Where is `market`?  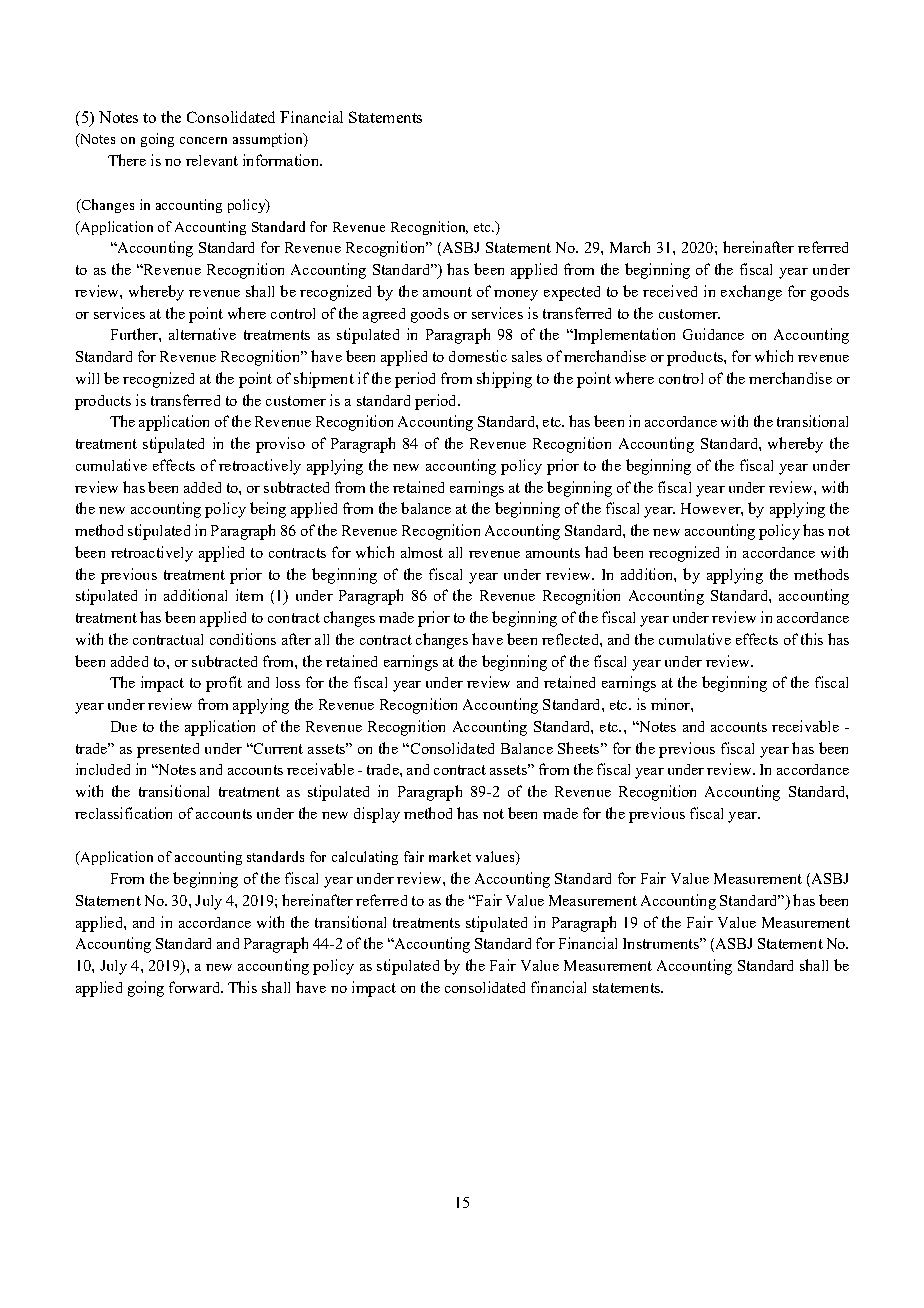 market is located at coordinates (450, 856).
